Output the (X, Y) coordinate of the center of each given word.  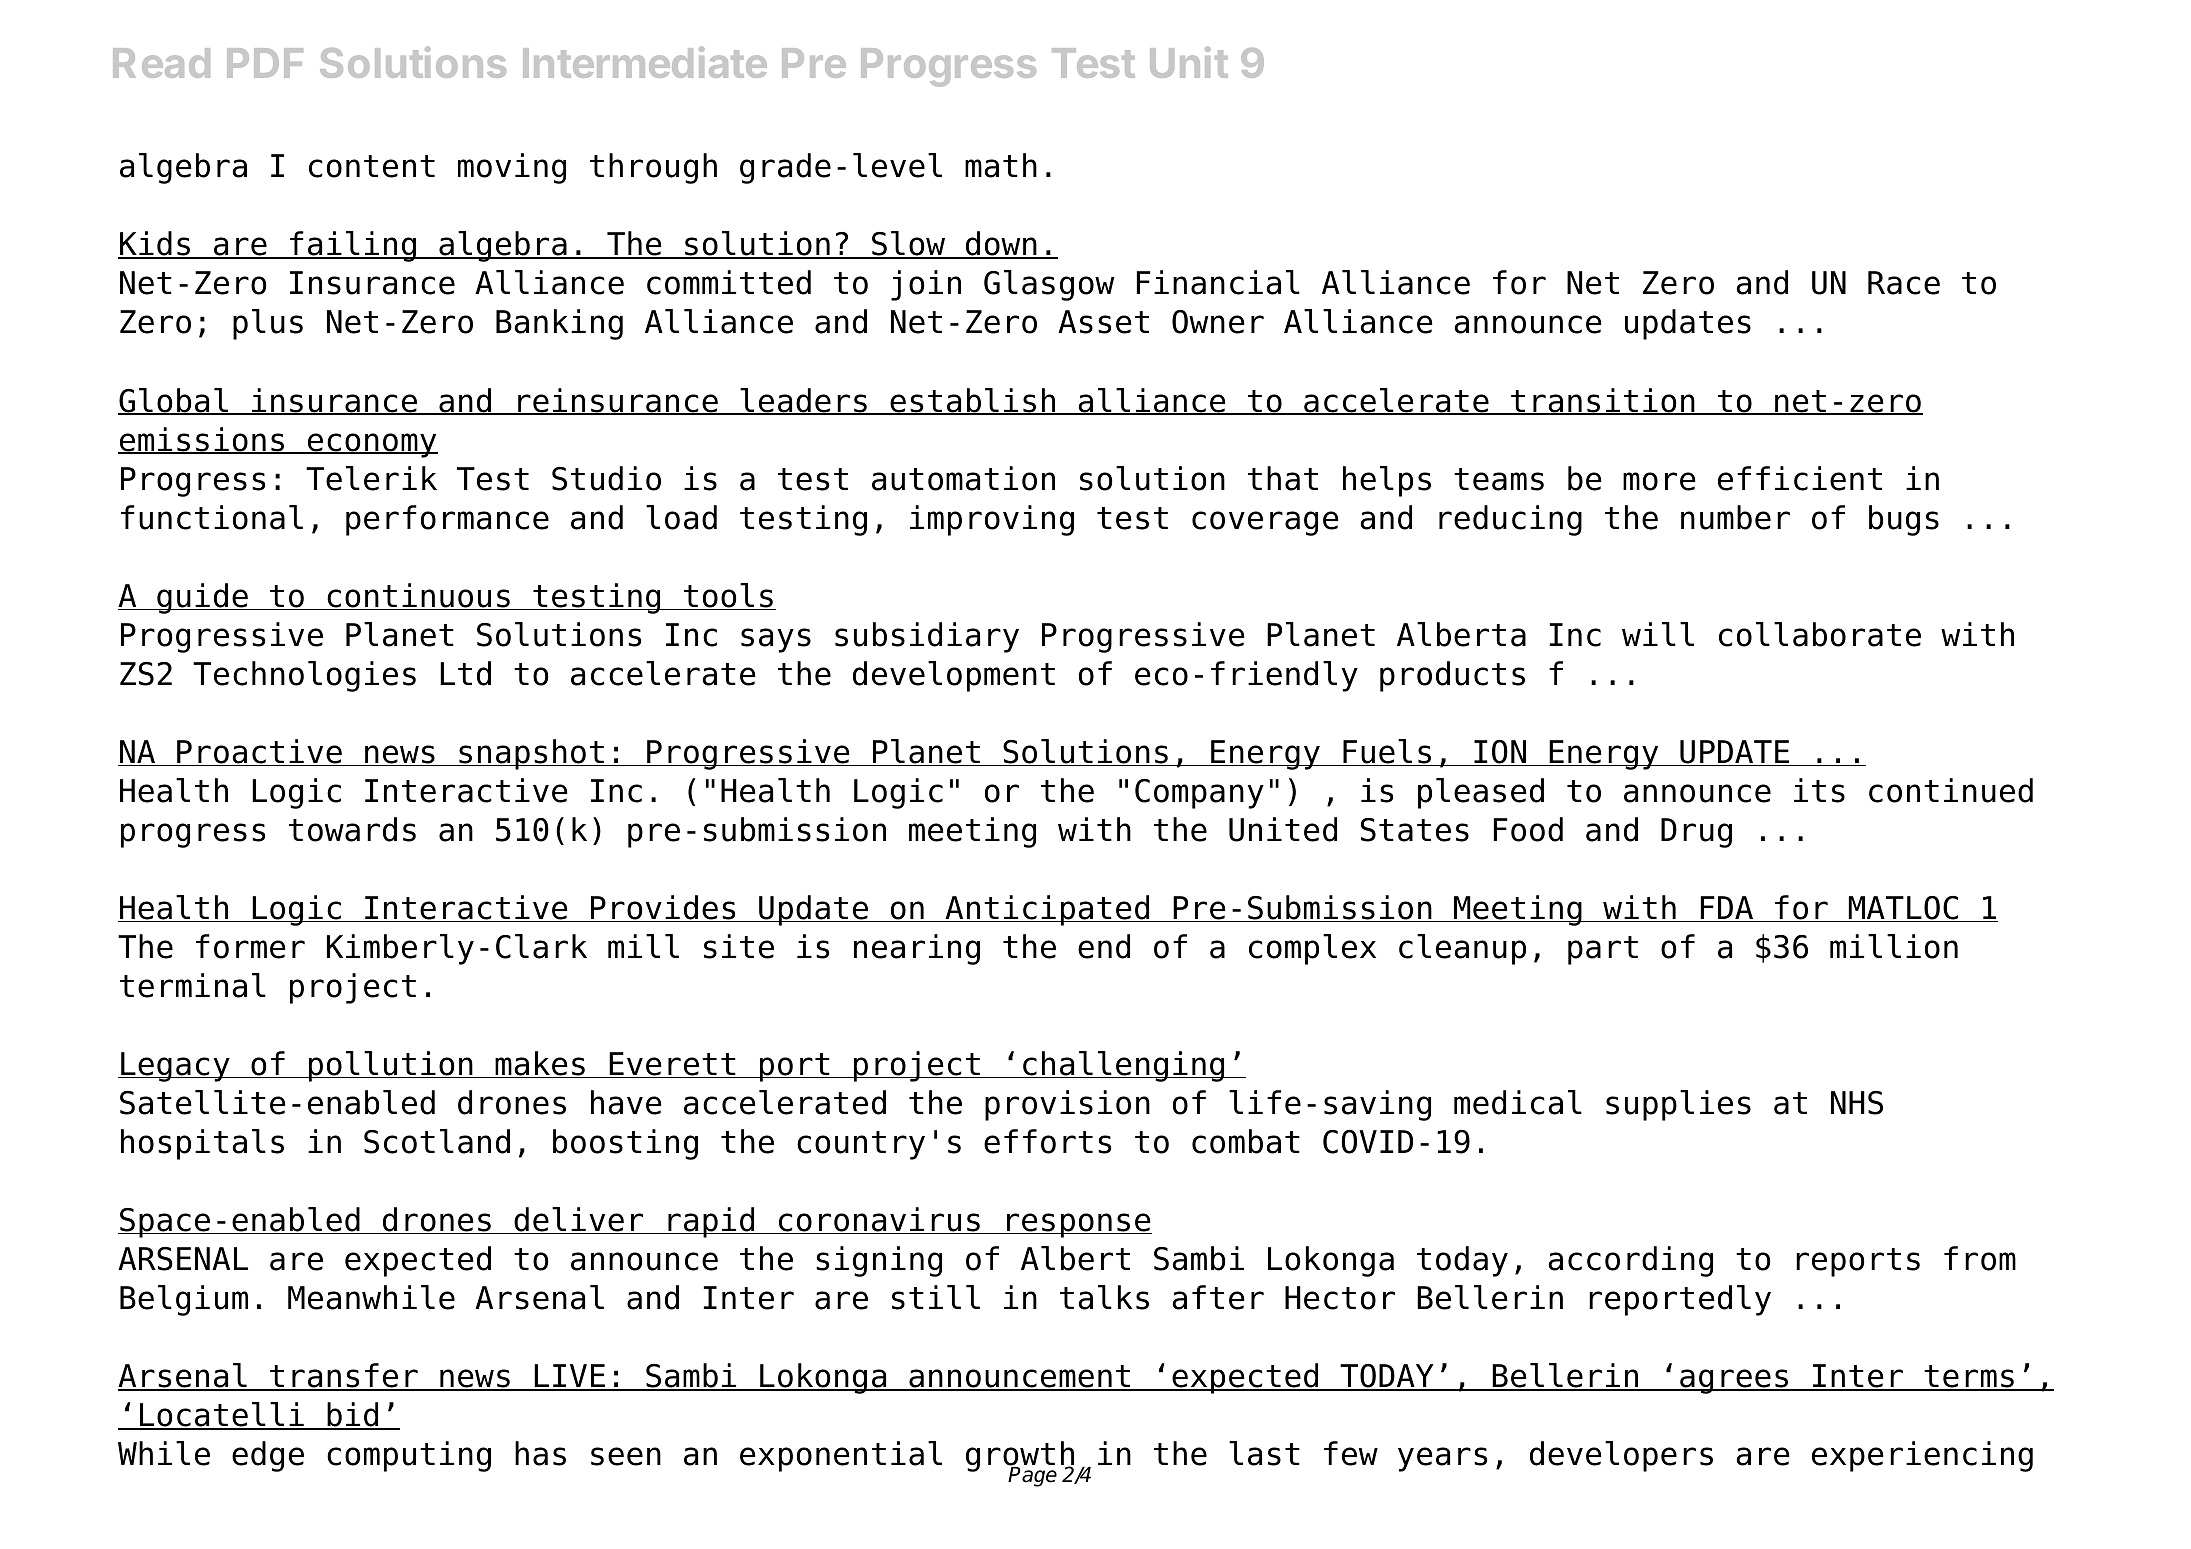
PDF (265, 63)
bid (353, 1416)
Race (1904, 283)
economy (371, 445)
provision (1067, 1105)
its (1819, 790)
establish (973, 401)
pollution (390, 1066)
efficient (1800, 478)
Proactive (259, 752)
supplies (1678, 1105)
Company (1199, 794)
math (1001, 165)
